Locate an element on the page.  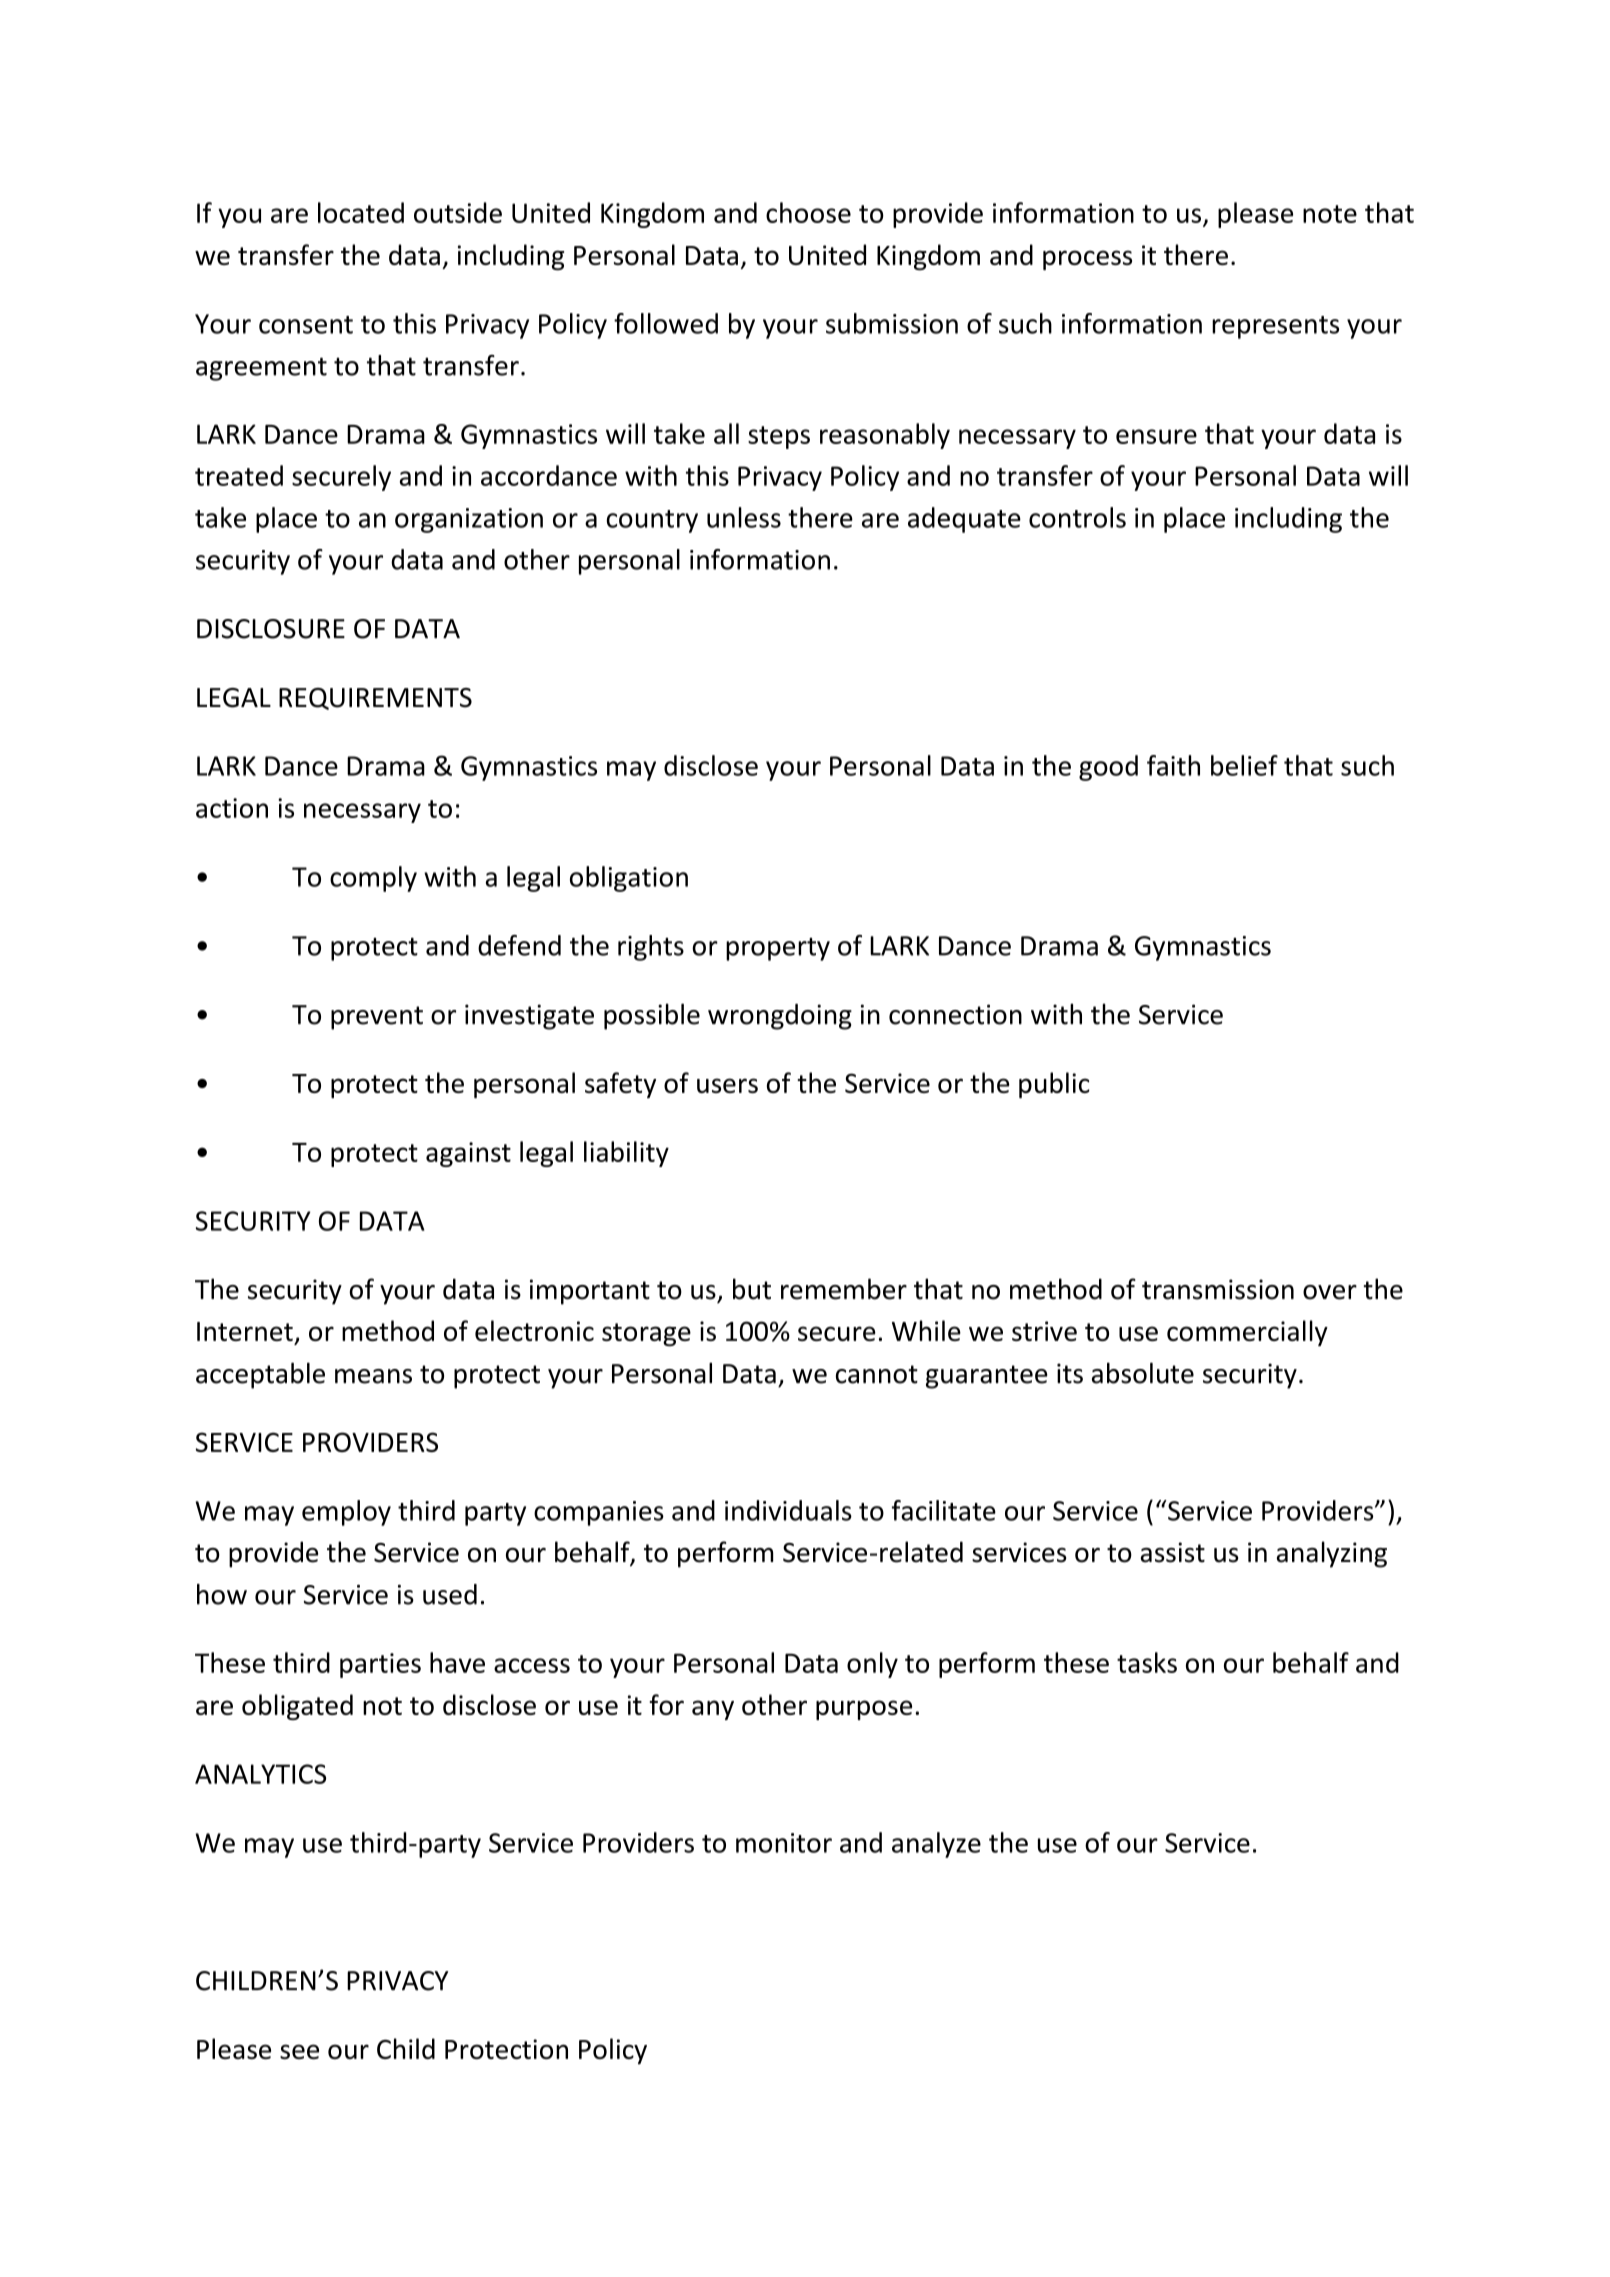
individuals is located at coordinates (788, 1510).
